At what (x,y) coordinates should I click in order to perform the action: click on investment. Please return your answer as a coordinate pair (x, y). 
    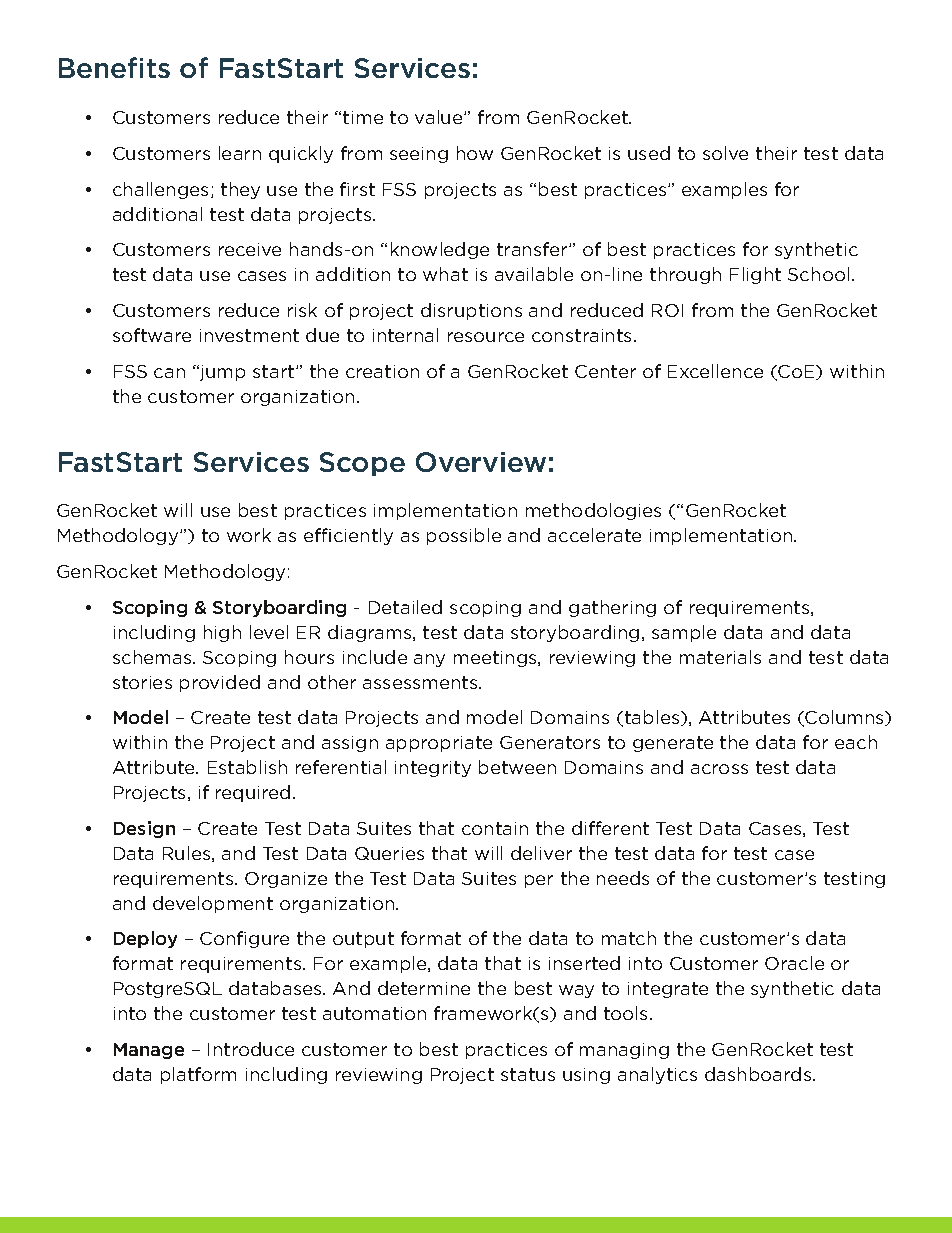
    Looking at the image, I should click on (249, 335).
